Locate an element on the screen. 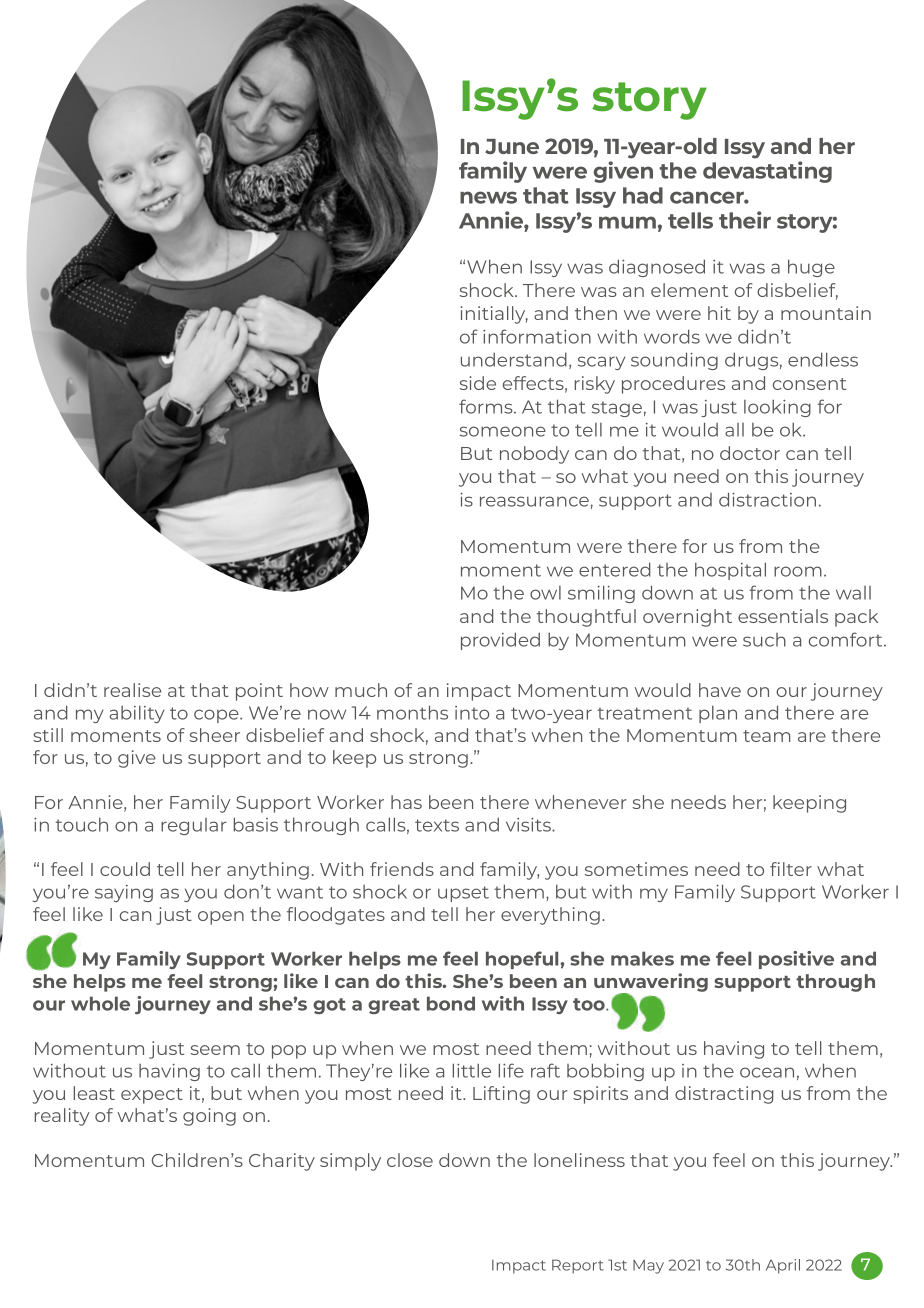 Image resolution: width=924 pixels, height=1308 pixels. plan is located at coordinates (718, 714).
